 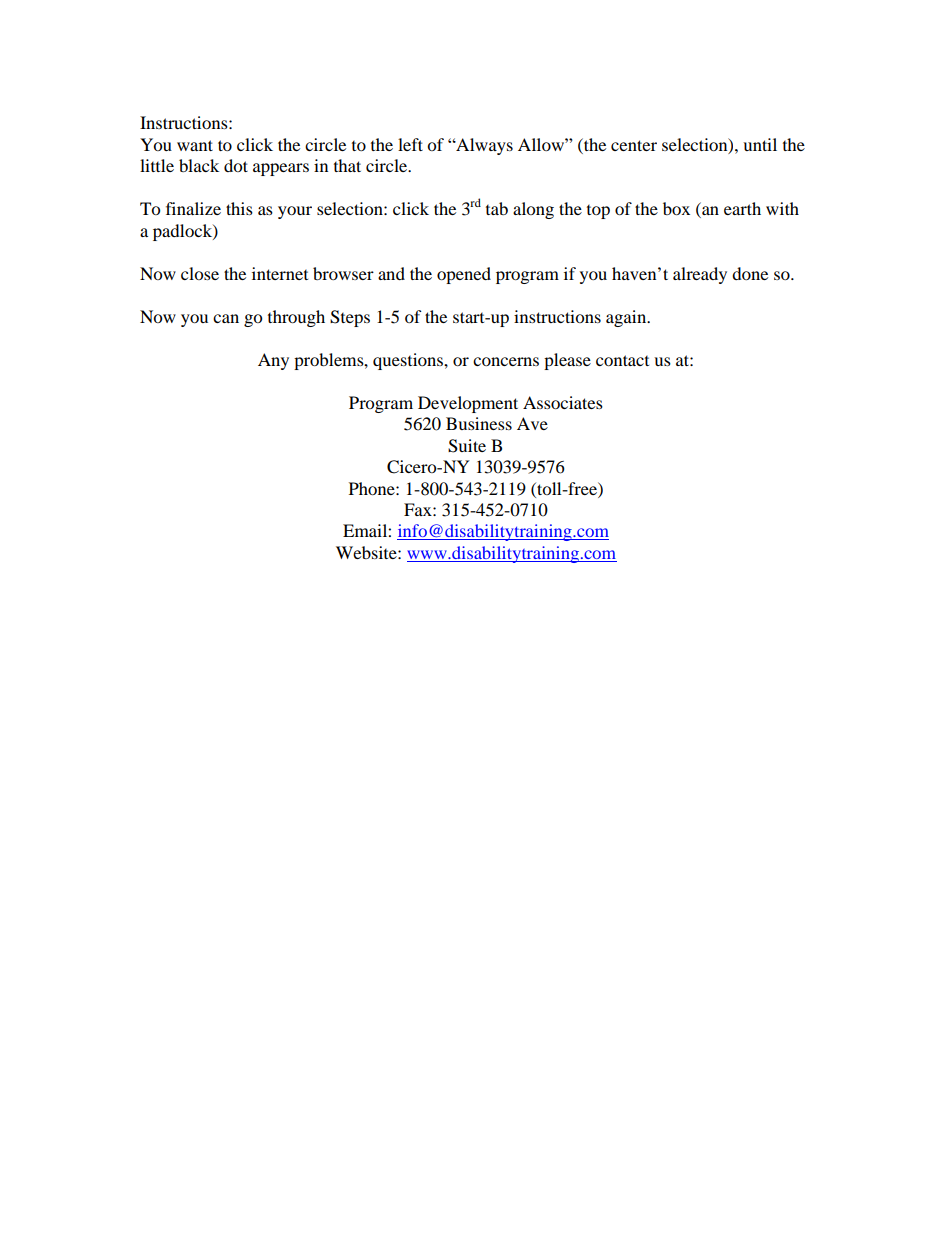 What do you see at coordinates (622, 360) in the screenshot?
I see `contact` at bounding box center [622, 360].
